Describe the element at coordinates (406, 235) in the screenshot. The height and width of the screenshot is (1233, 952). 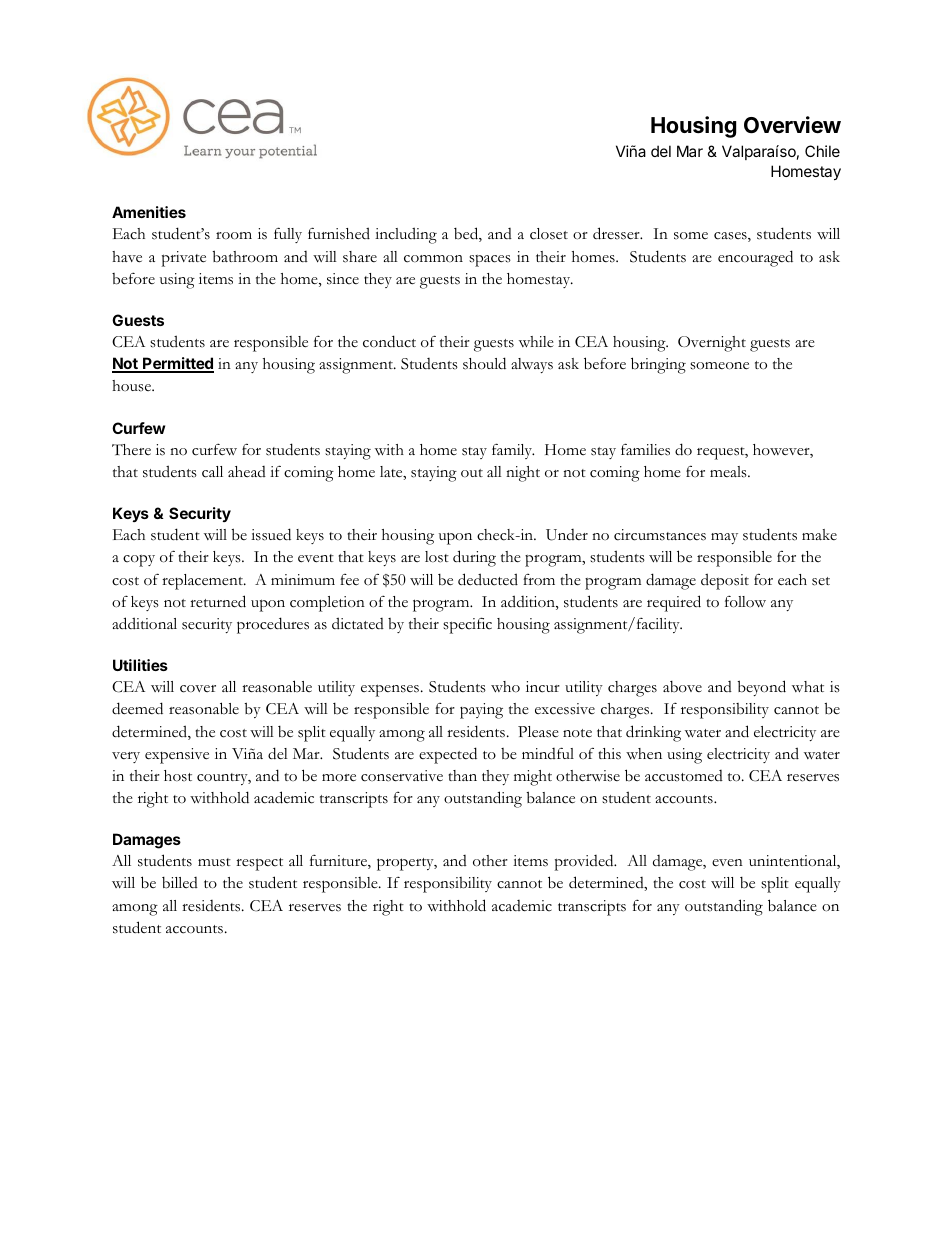
I see `including` at that location.
